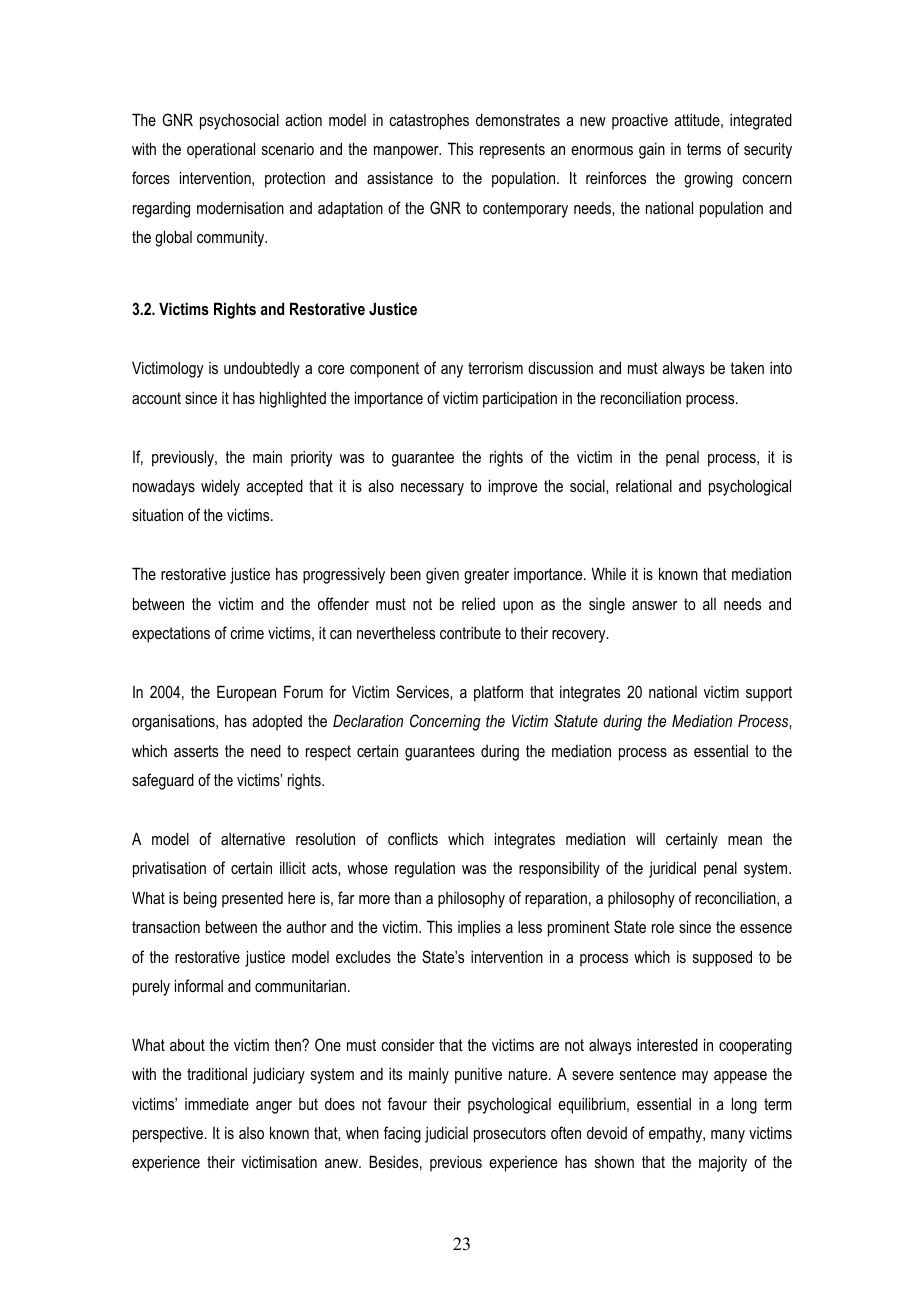  What do you see at coordinates (413, 838) in the image?
I see `conflicts` at bounding box center [413, 838].
